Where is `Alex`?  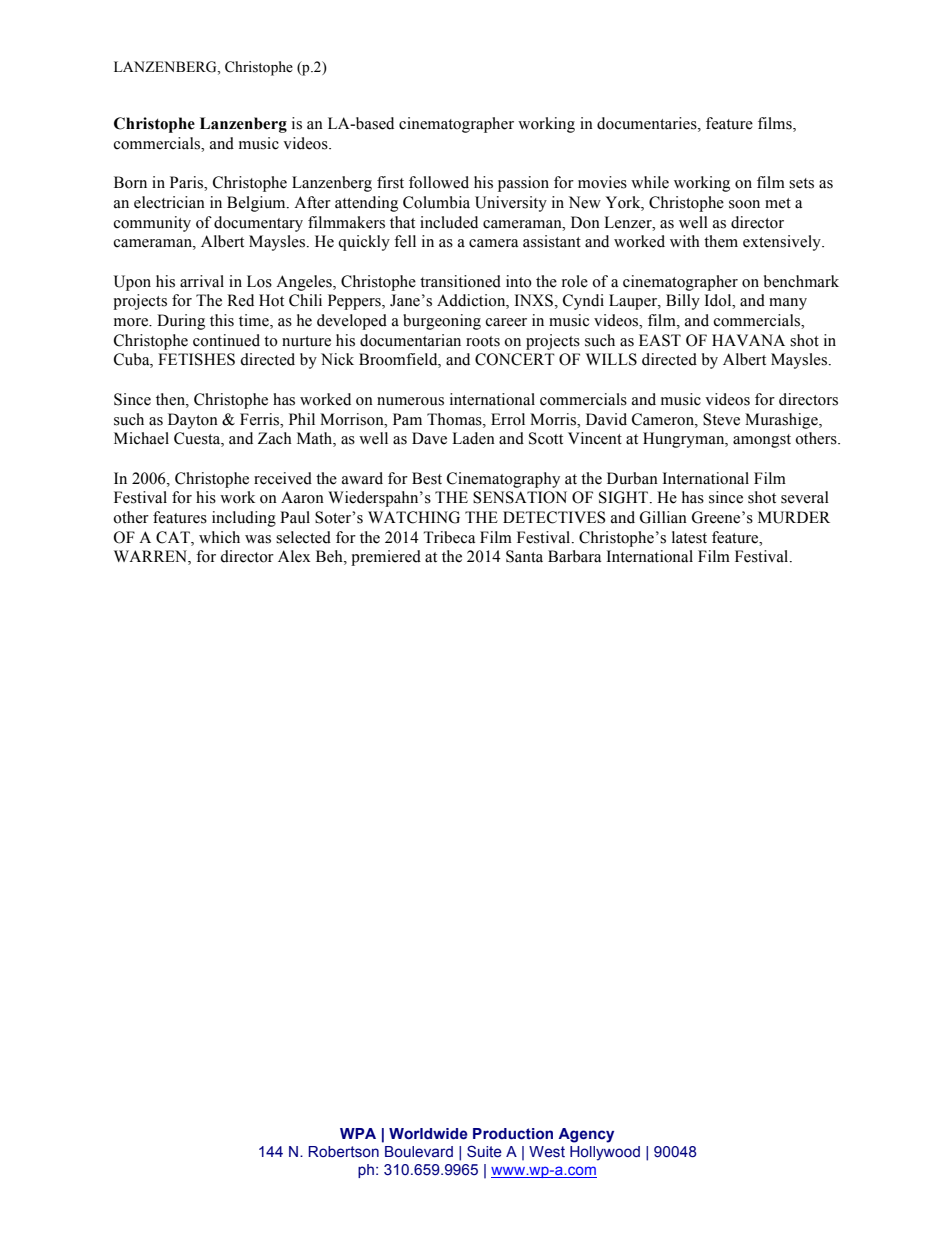 Alex is located at coordinates (294, 556).
